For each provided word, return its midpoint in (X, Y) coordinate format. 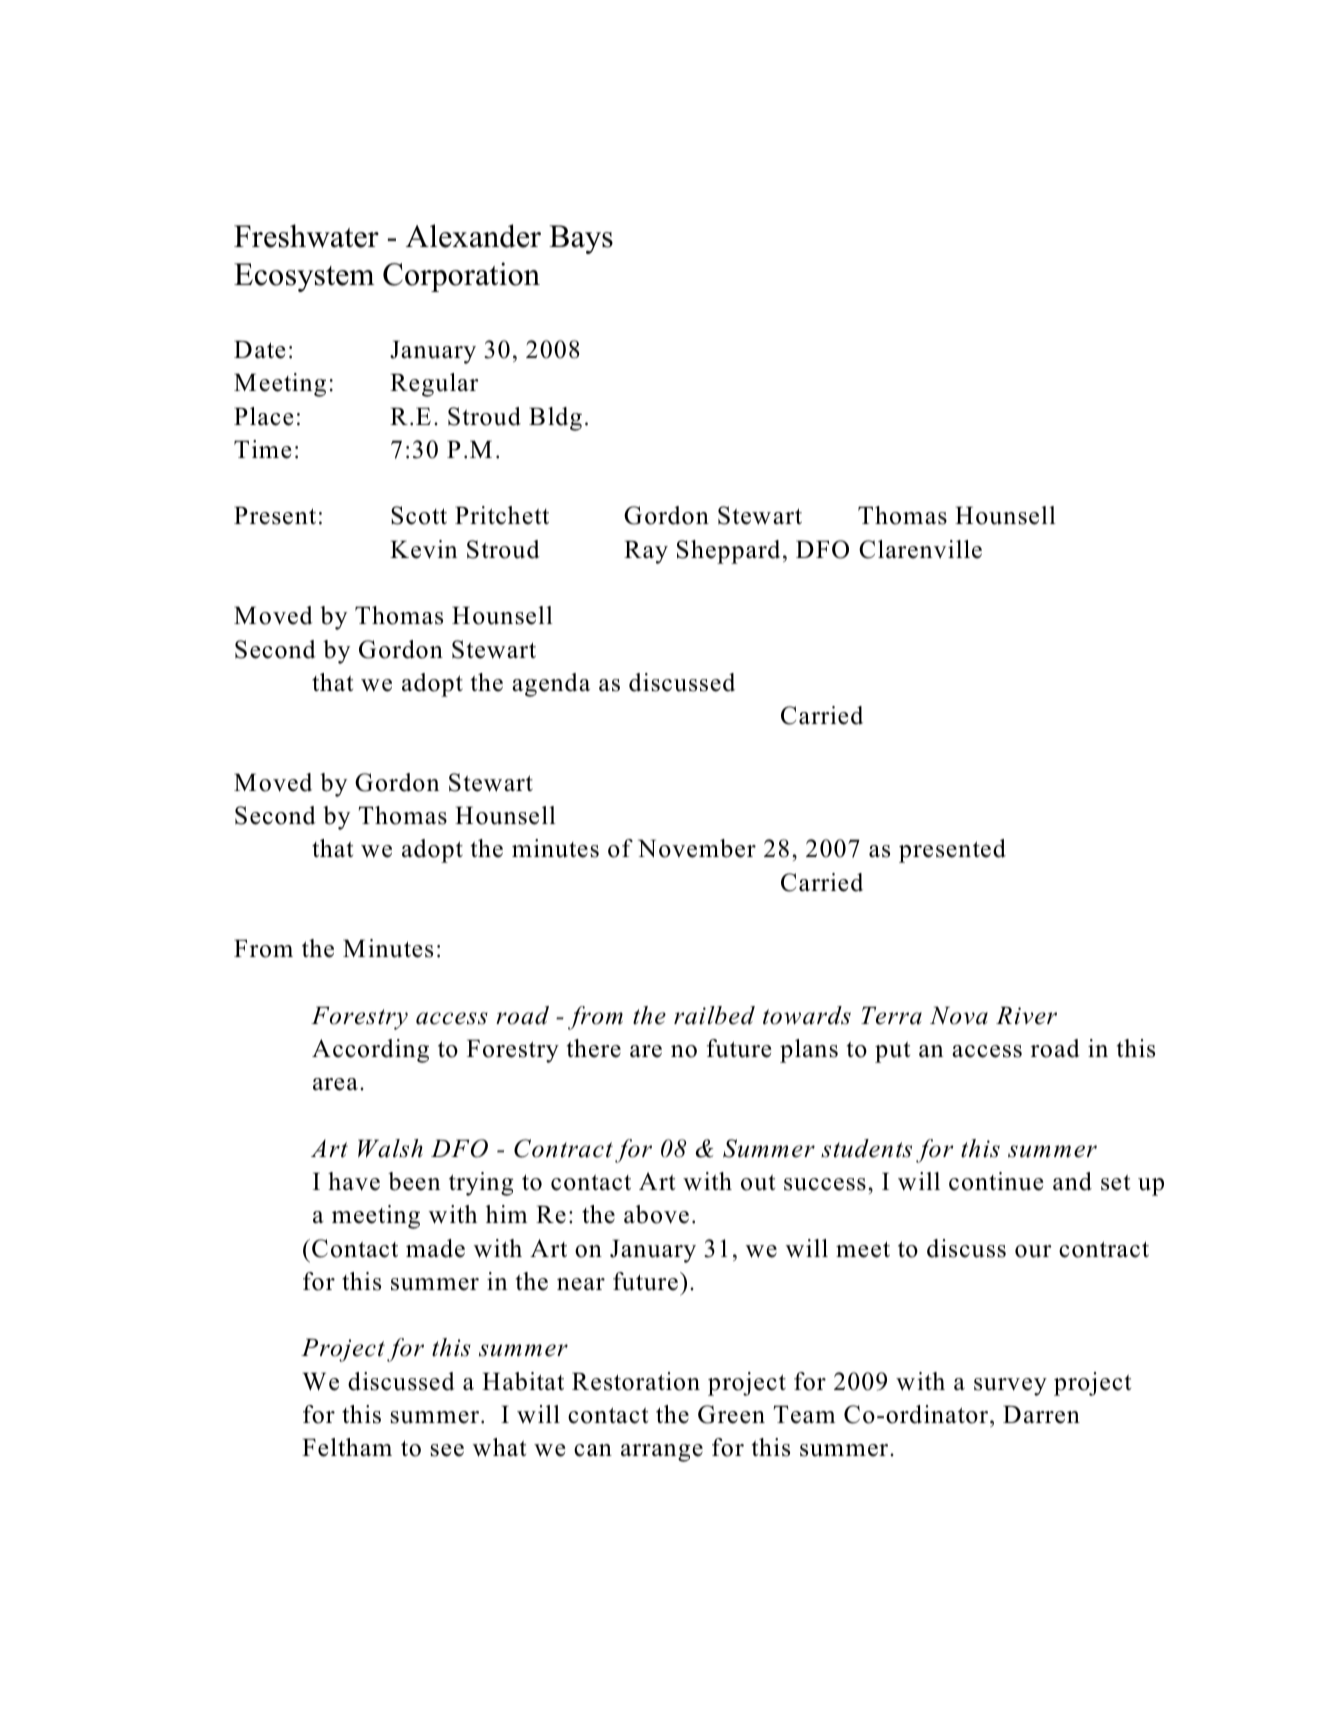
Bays (581, 239)
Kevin (423, 549)
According (370, 1051)
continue (996, 1181)
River (1026, 1015)
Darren (1041, 1414)
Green (731, 1414)
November (697, 848)
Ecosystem (304, 277)
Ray (646, 552)
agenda (551, 685)
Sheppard (728, 552)
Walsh (390, 1148)
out (758, 1183)
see (447, 1450)
